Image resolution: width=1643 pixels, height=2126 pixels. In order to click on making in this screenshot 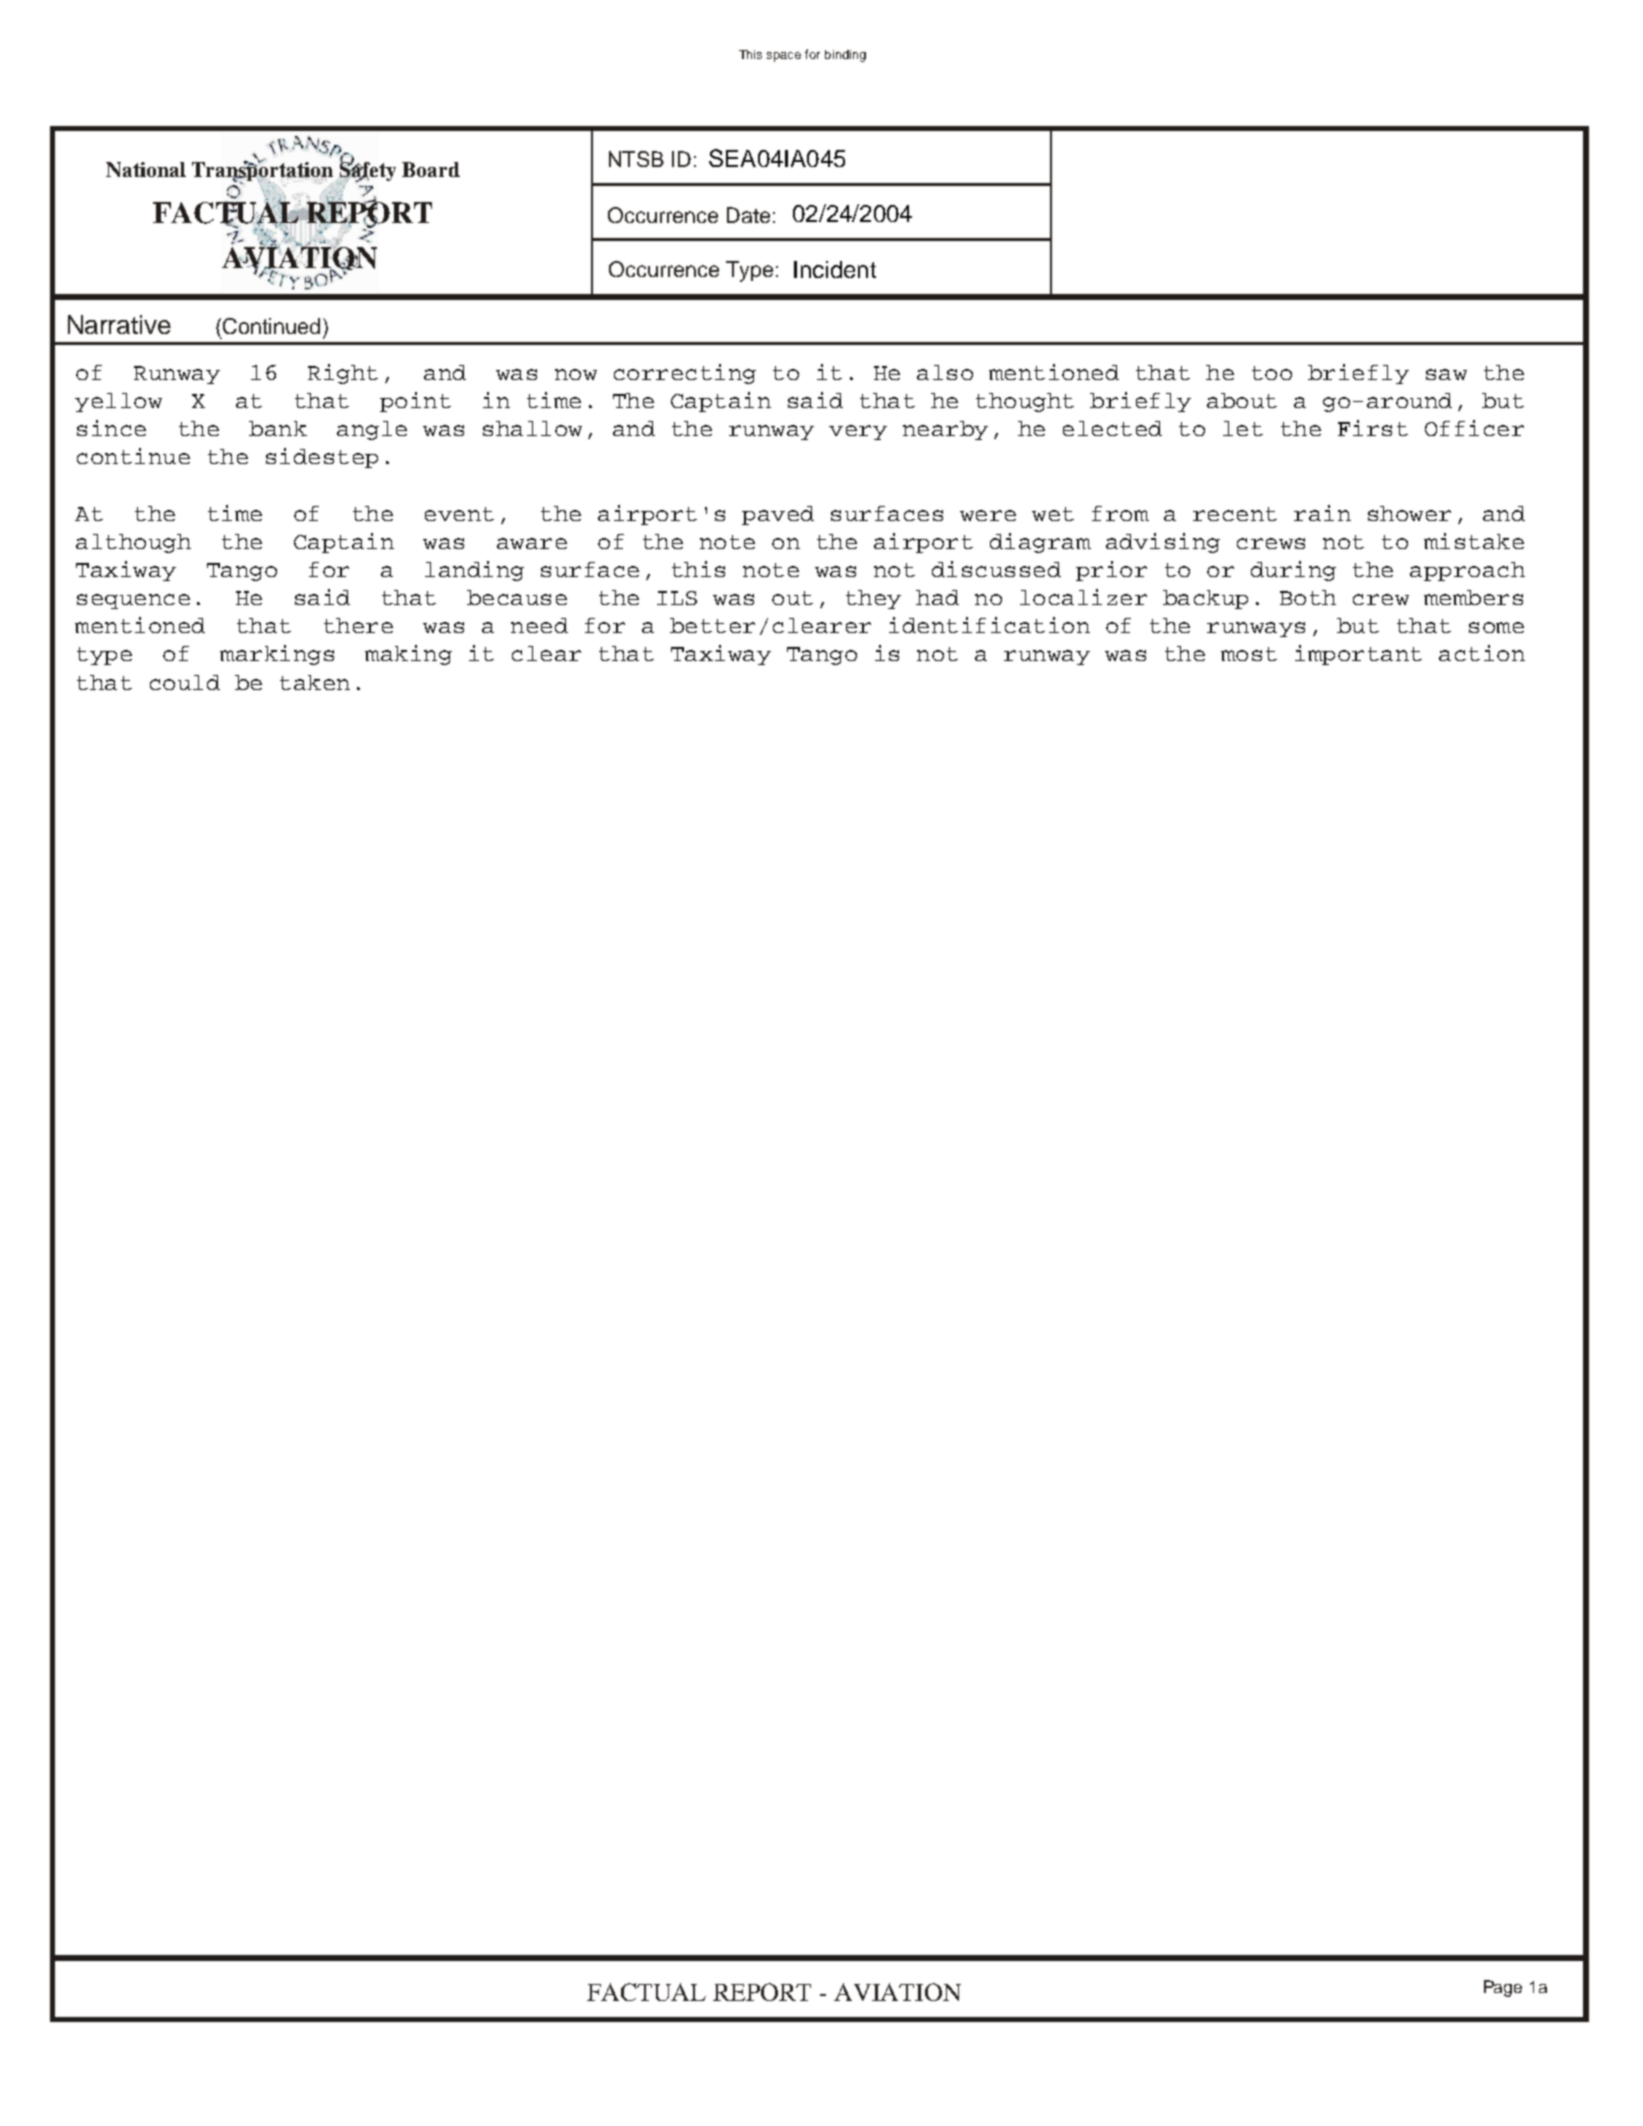, I will do `click(408, 655)`.
